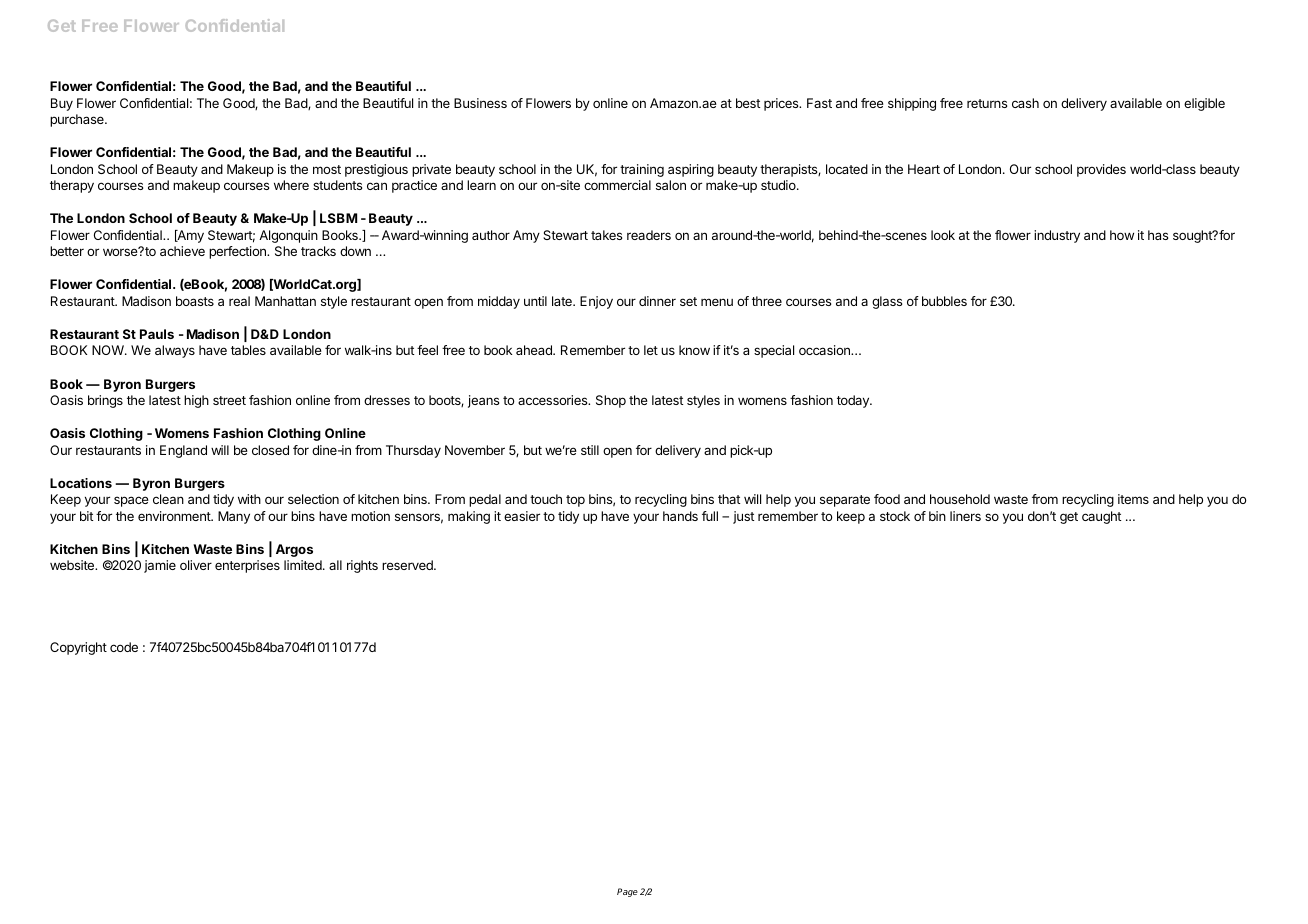  Describe the element at coordinates (1101, 517) in the screenshot. I see `caught` at that location.
